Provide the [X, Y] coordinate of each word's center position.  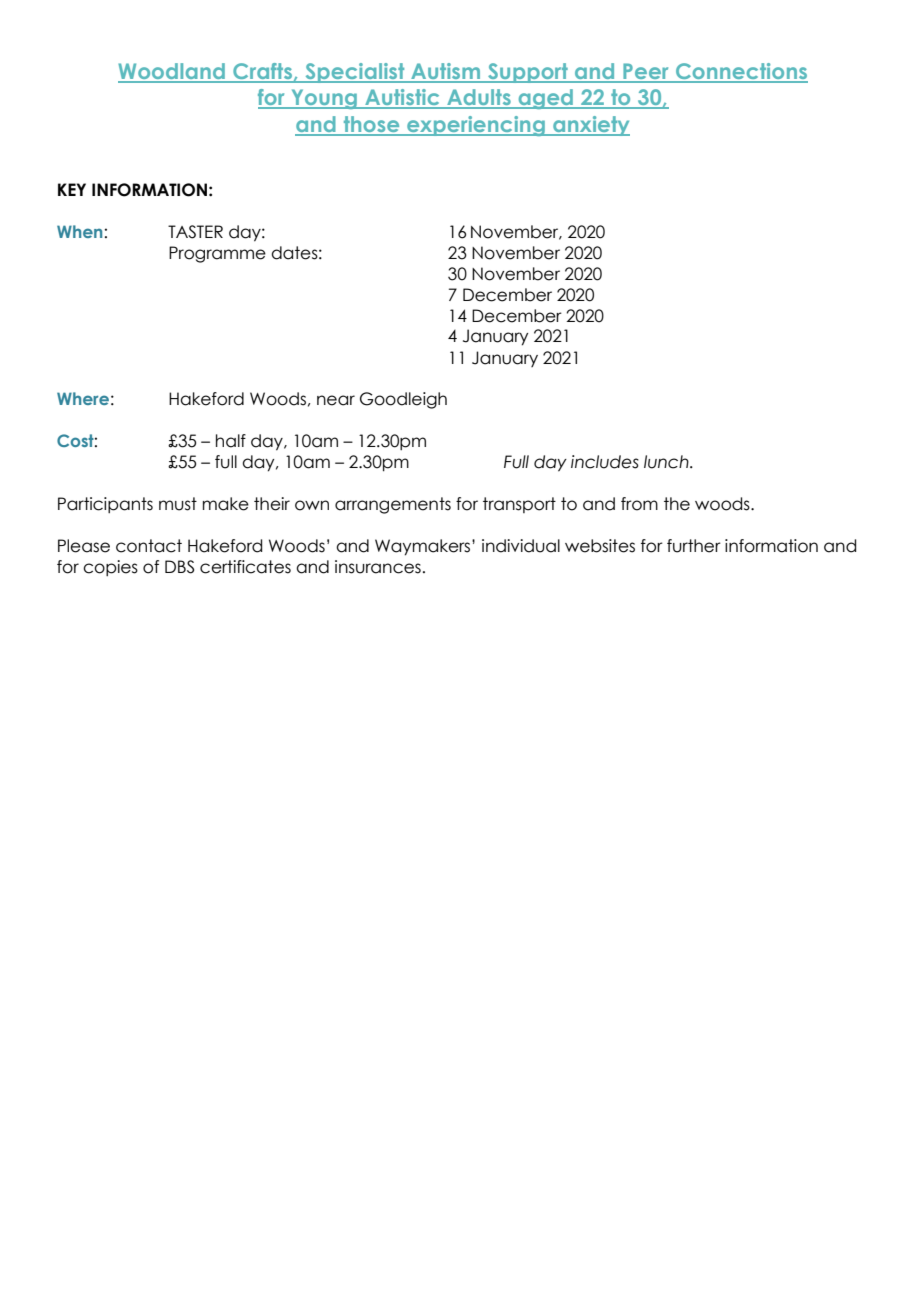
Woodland [172, 72]
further [694, 546]
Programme [217, 254]
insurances [378, 567]
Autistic [402, 98]
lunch [667, 462]
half [231, 441]
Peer [646, 72]
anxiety [590, 126]
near [336, 400]
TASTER [195, 232]
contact [149, 546]
